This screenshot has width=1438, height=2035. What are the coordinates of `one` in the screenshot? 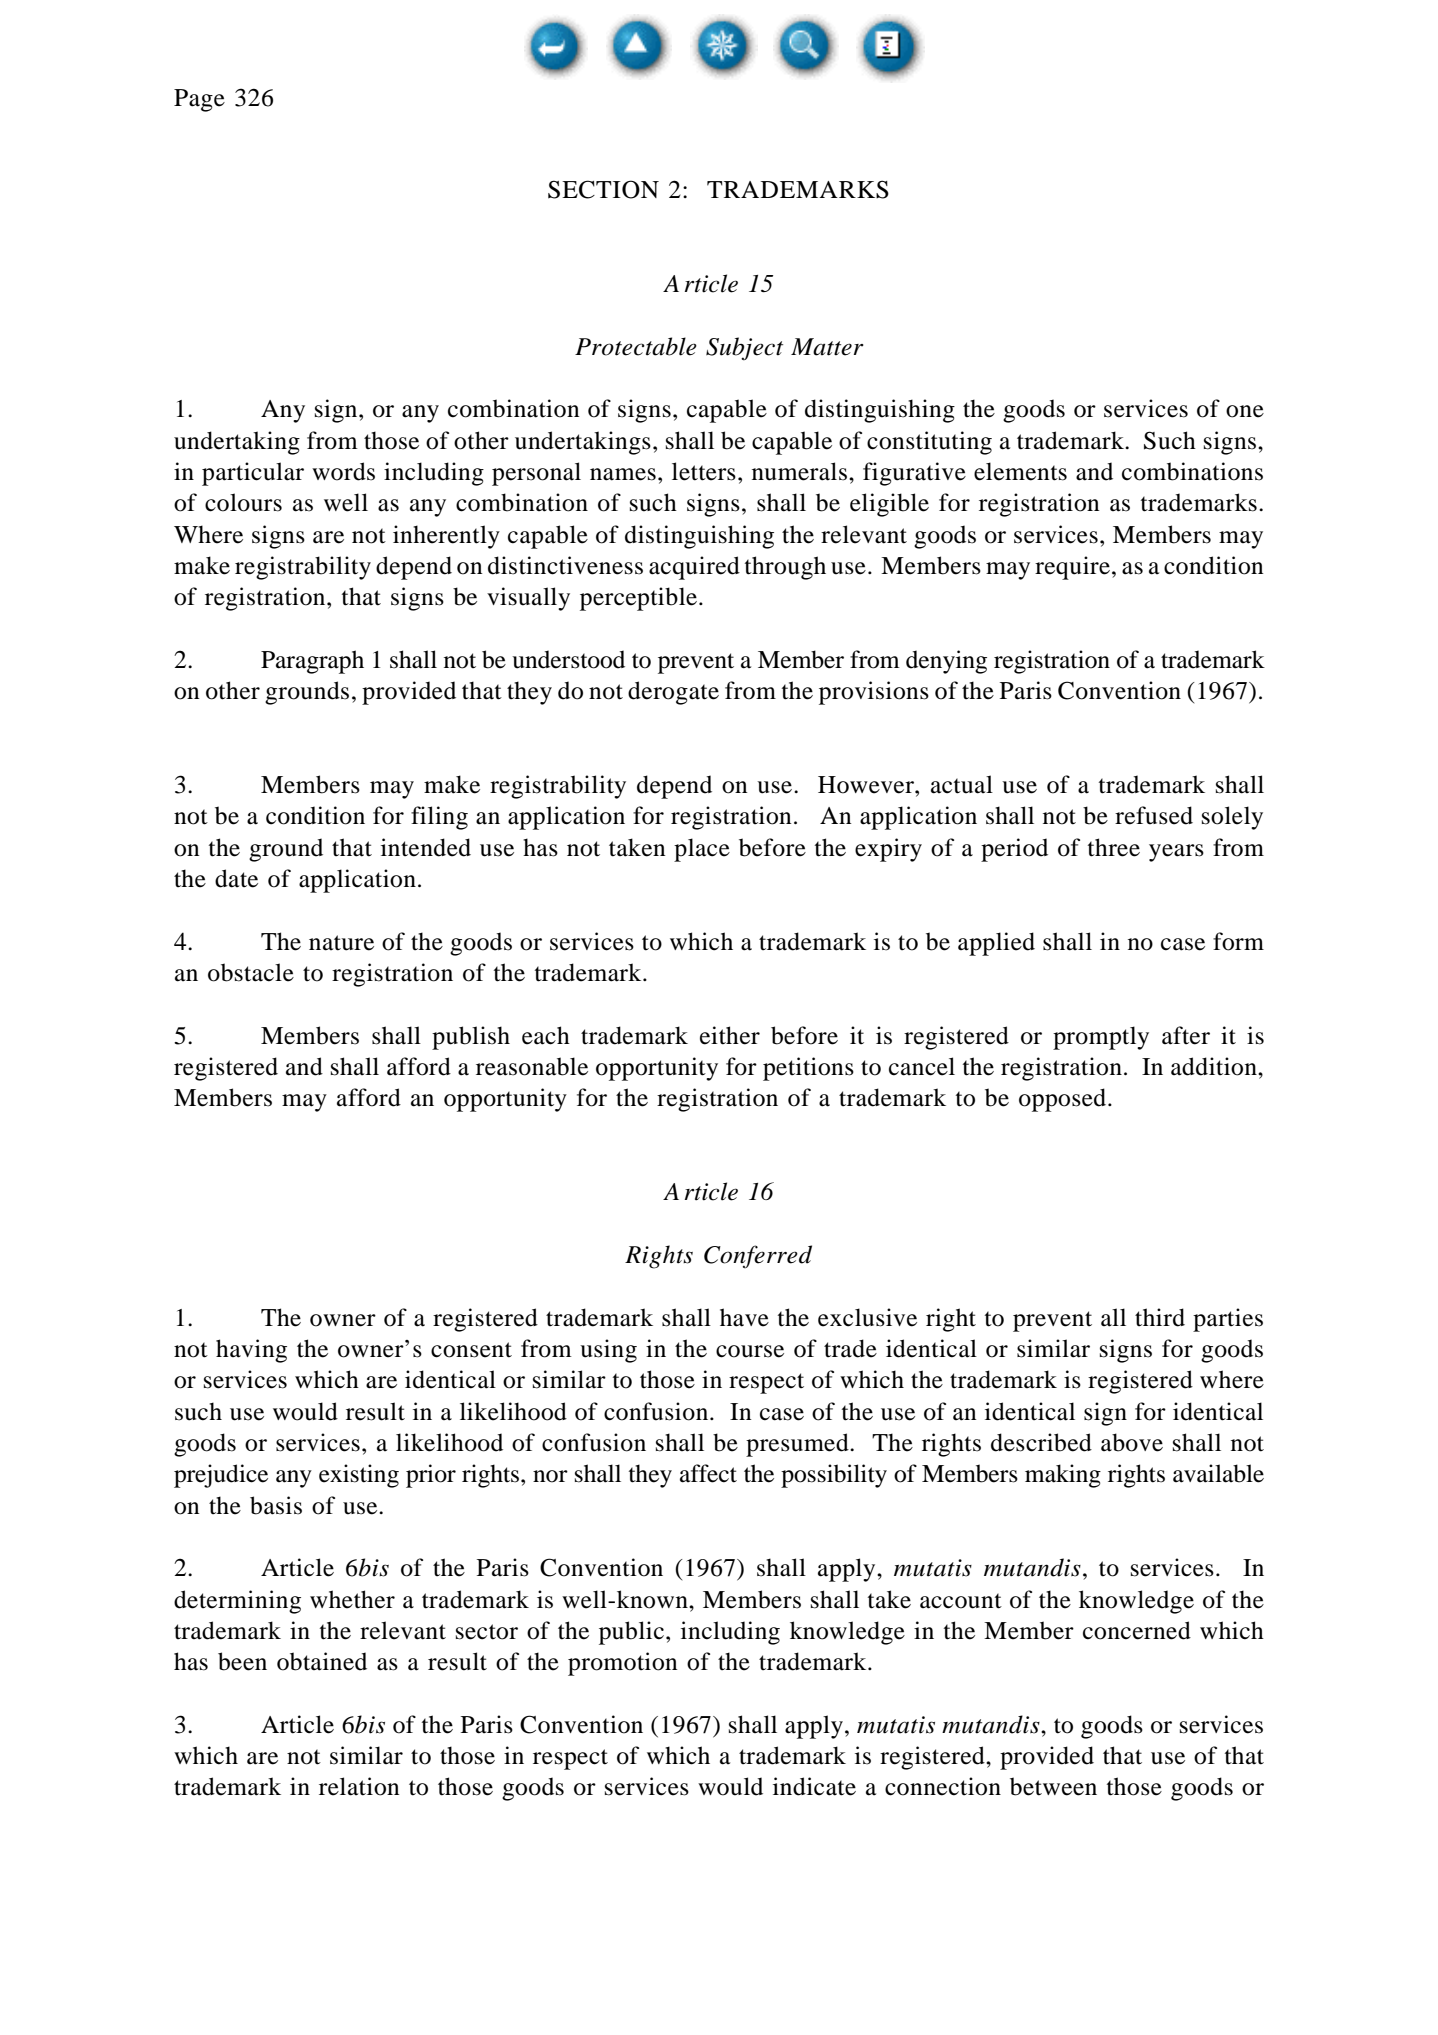 It's located at (1245, 411).
